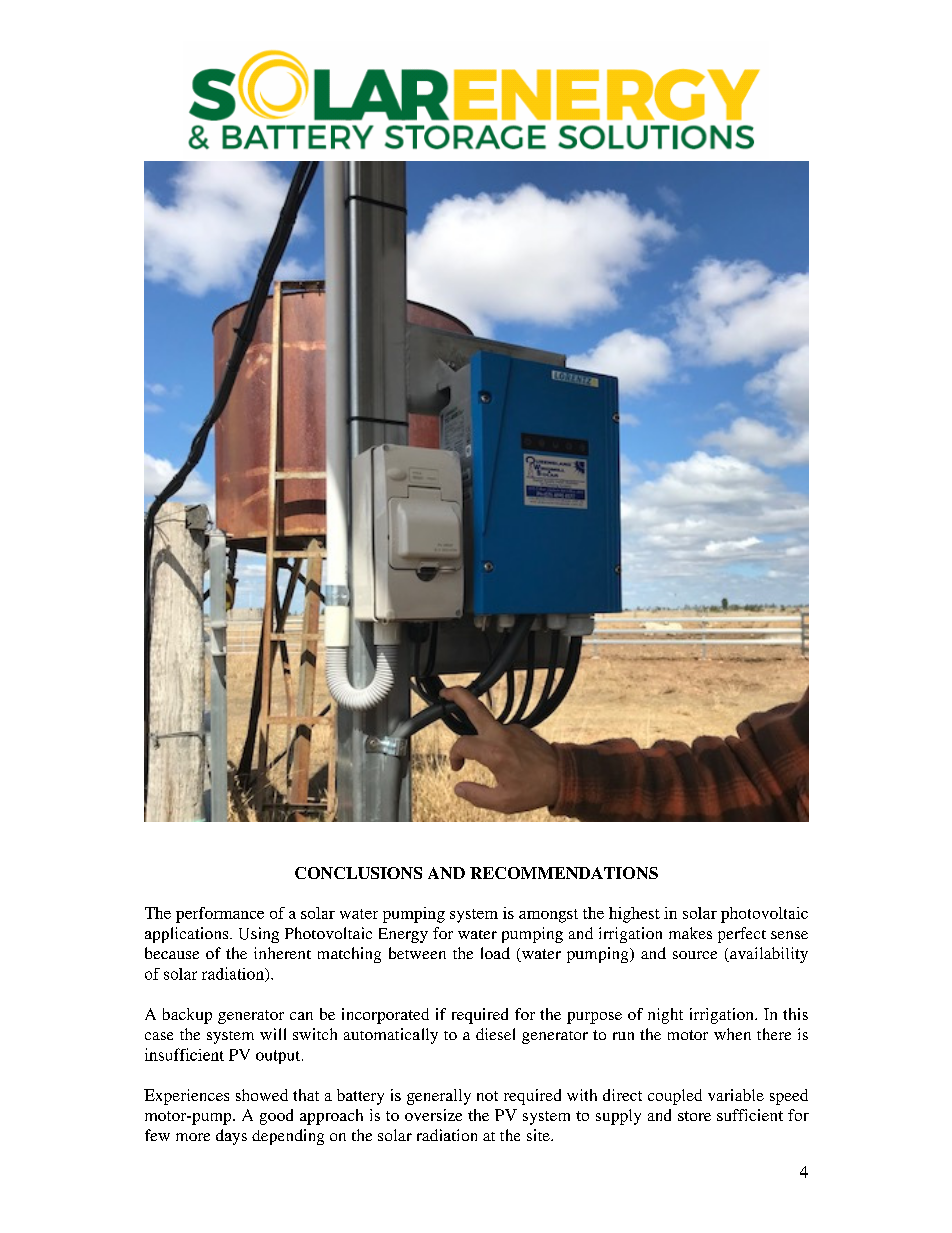 The width and height of the page is (952, 1233). What do you see at coordinates (634, 915) in the page?
I see `highest` at bounding box center [634, 915].
